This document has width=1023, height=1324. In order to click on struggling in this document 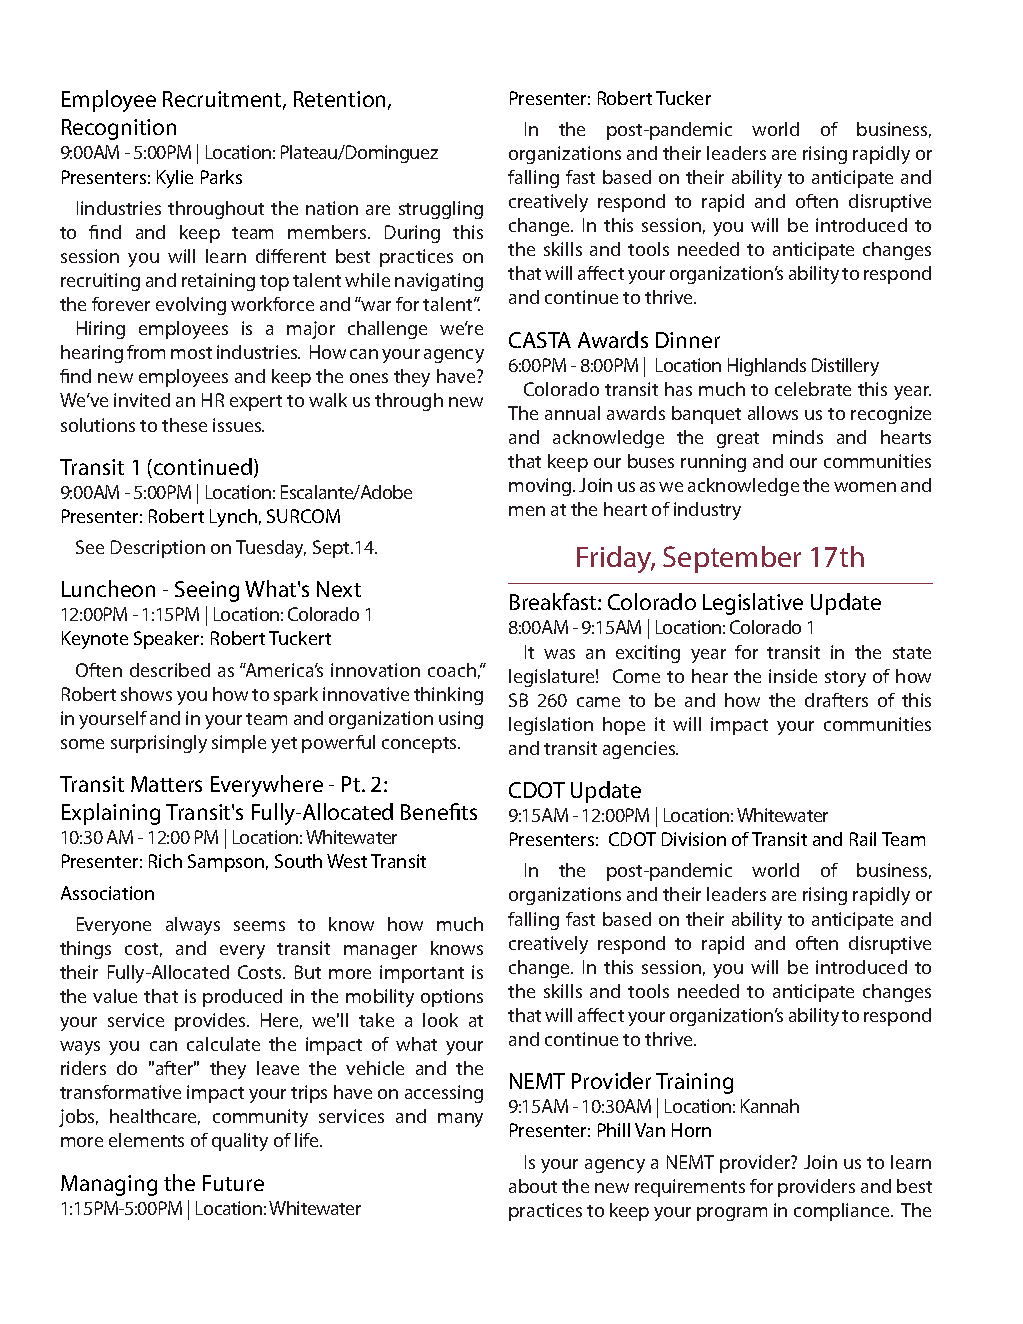, I will do `click(441, 210)`.
